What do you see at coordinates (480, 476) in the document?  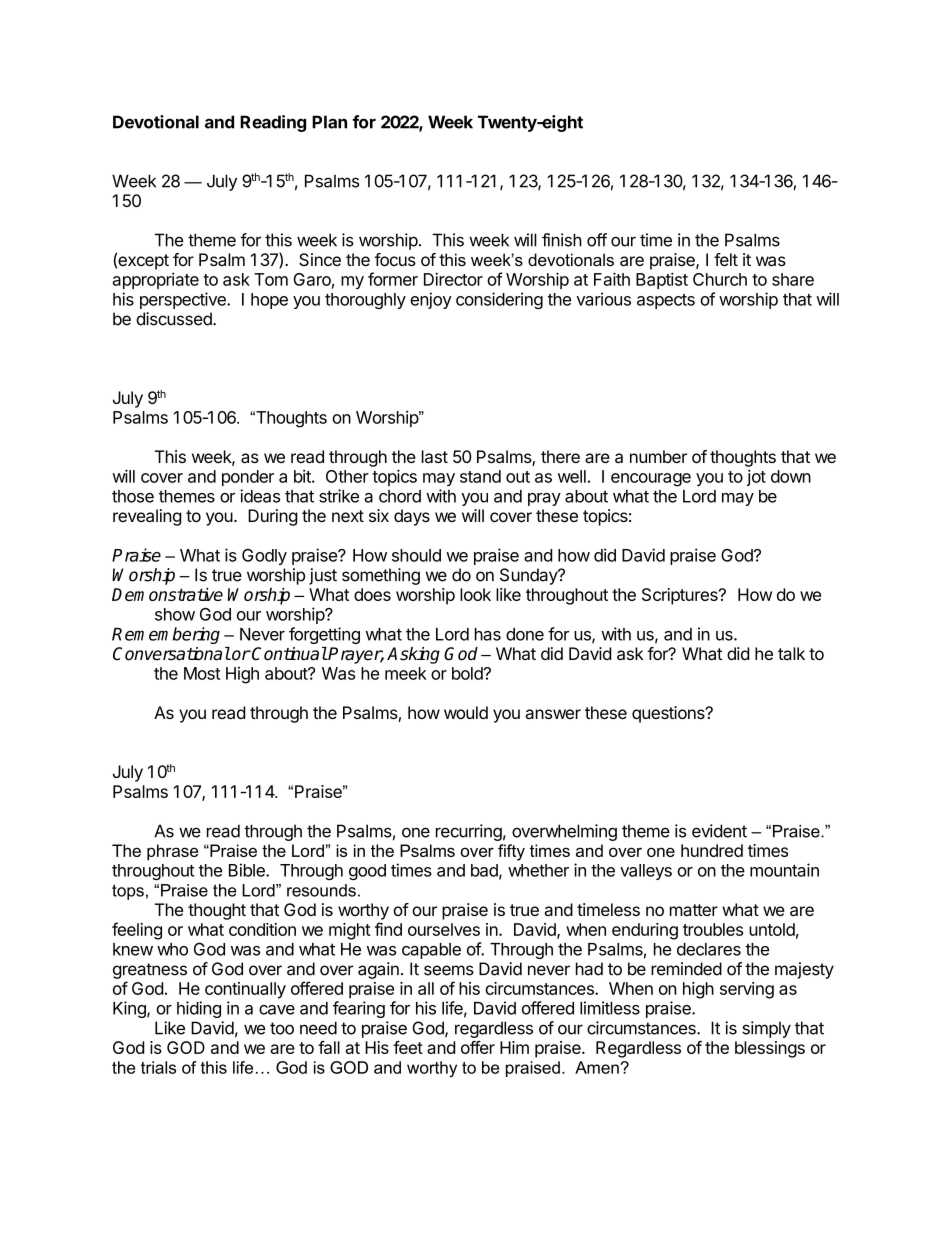 I see `stand` at bounding box center [480, 476].
